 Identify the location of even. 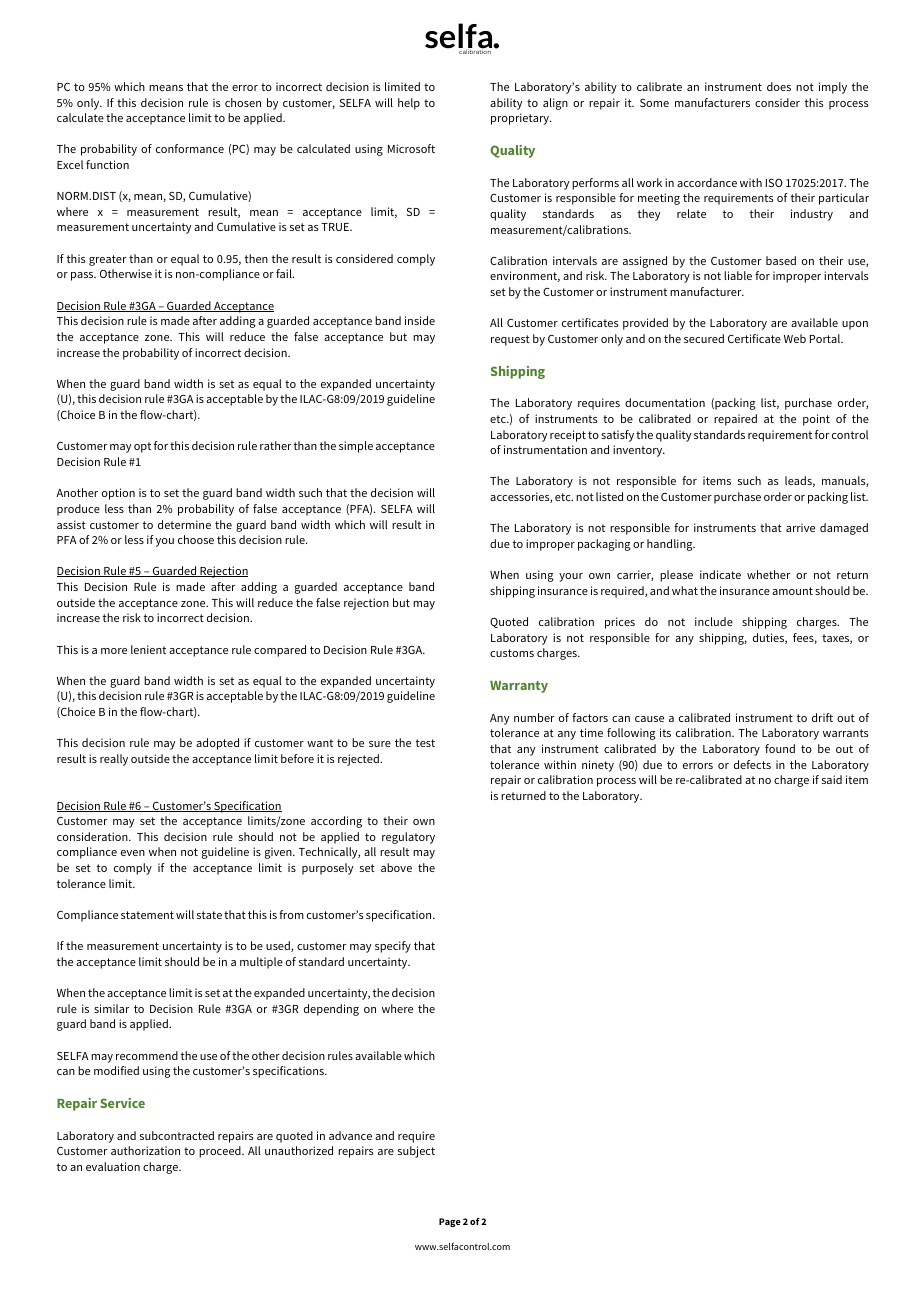
(133, 853).
